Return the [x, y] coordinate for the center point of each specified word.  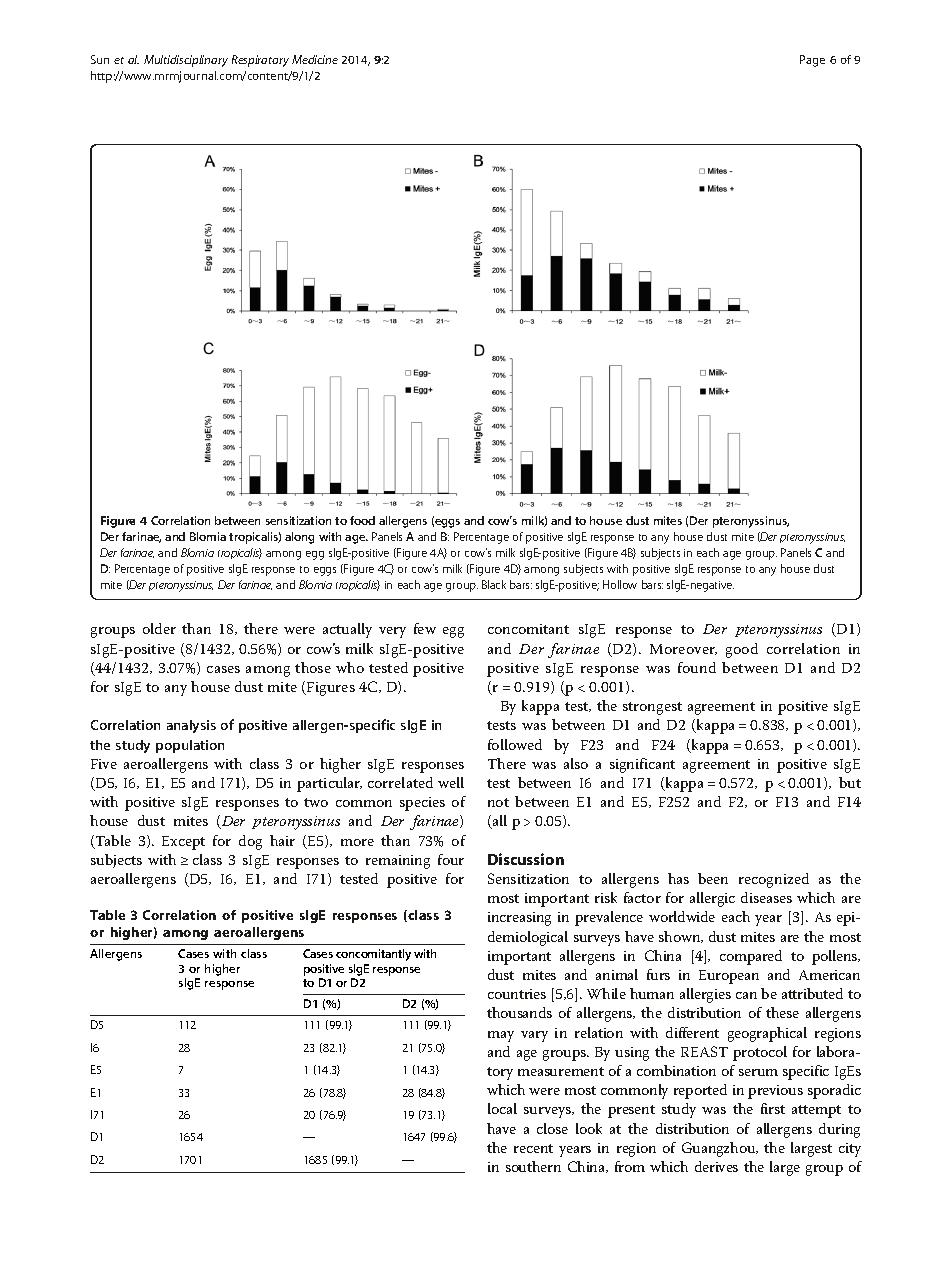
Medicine [315, 59]
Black [494, 584]
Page [812, 61]
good [742, 650]
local [502, 1108]
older [159, 628]
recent [533, 1148]
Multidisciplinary [186, 61]
